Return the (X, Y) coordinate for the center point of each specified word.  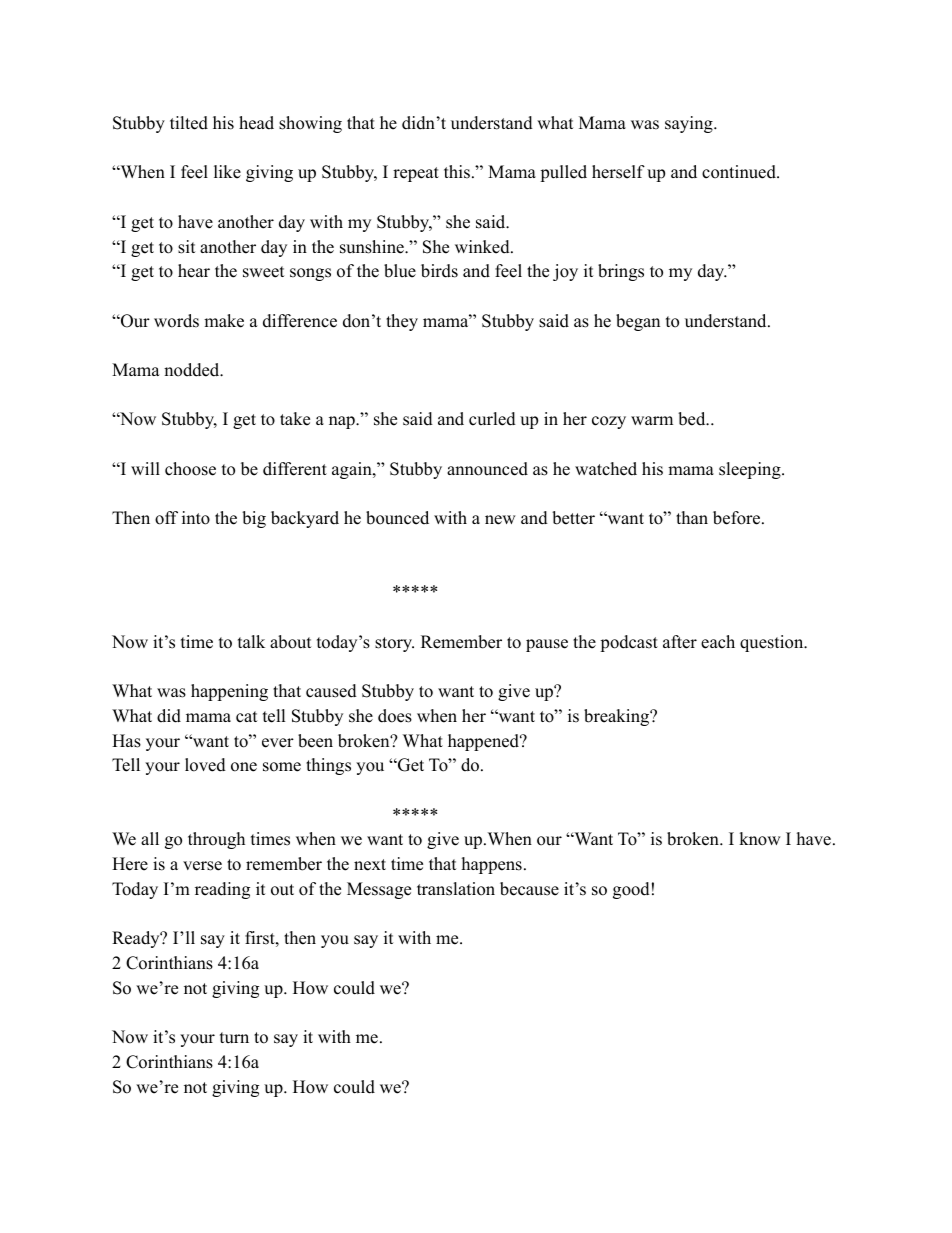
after (680, 642)
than (692, 517)
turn (234, 1038)
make (224, 321)
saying (690, 124)
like (227, 172)
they (402, 322)
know (760, 839)
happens (492, 865)
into (196, 518)
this (457, 172)
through (216, 840)
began (638, 322)
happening (229, 692)
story (394, 644)
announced (487, 469)
